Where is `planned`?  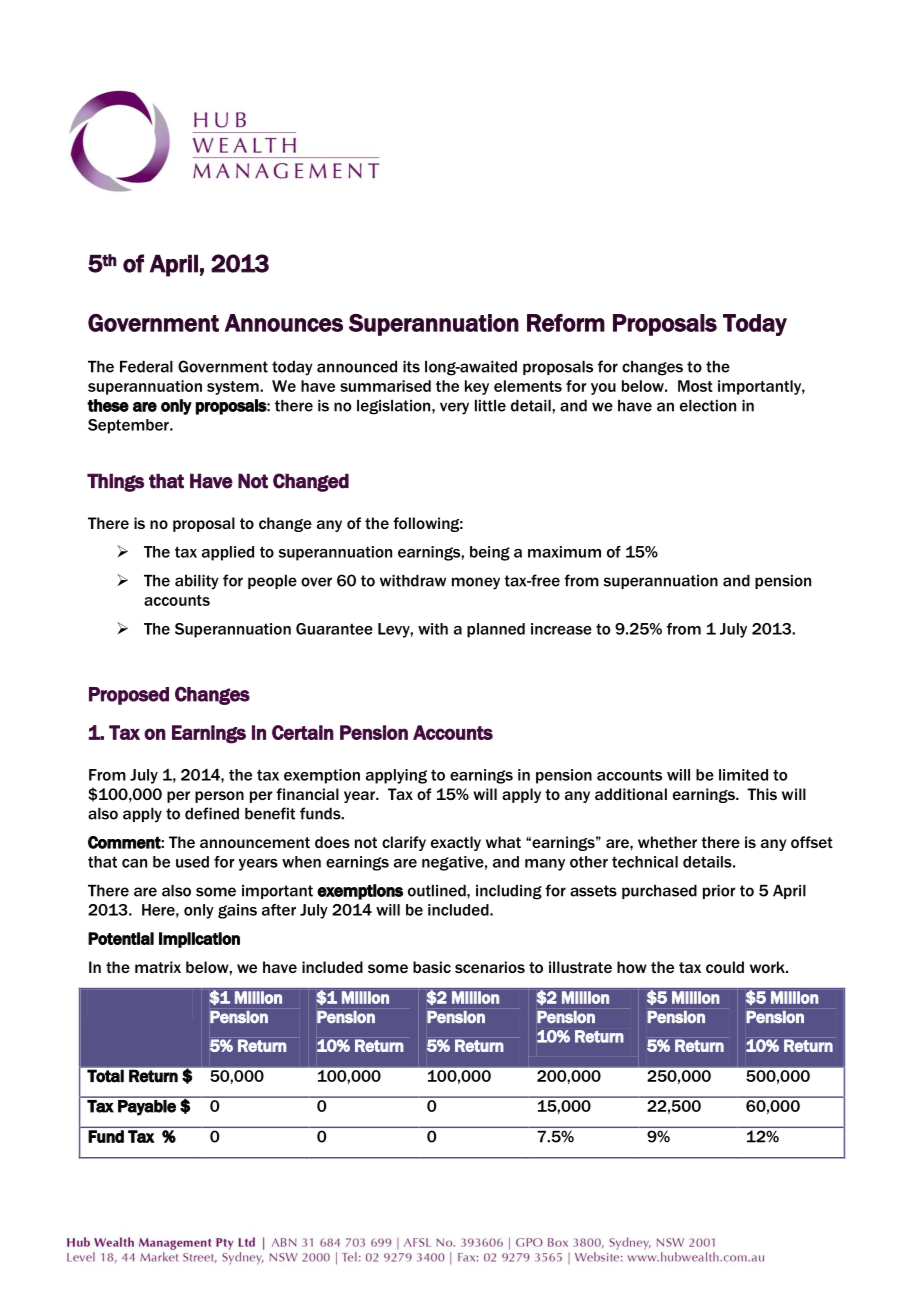
planned is located at coordinates (496, 630).
